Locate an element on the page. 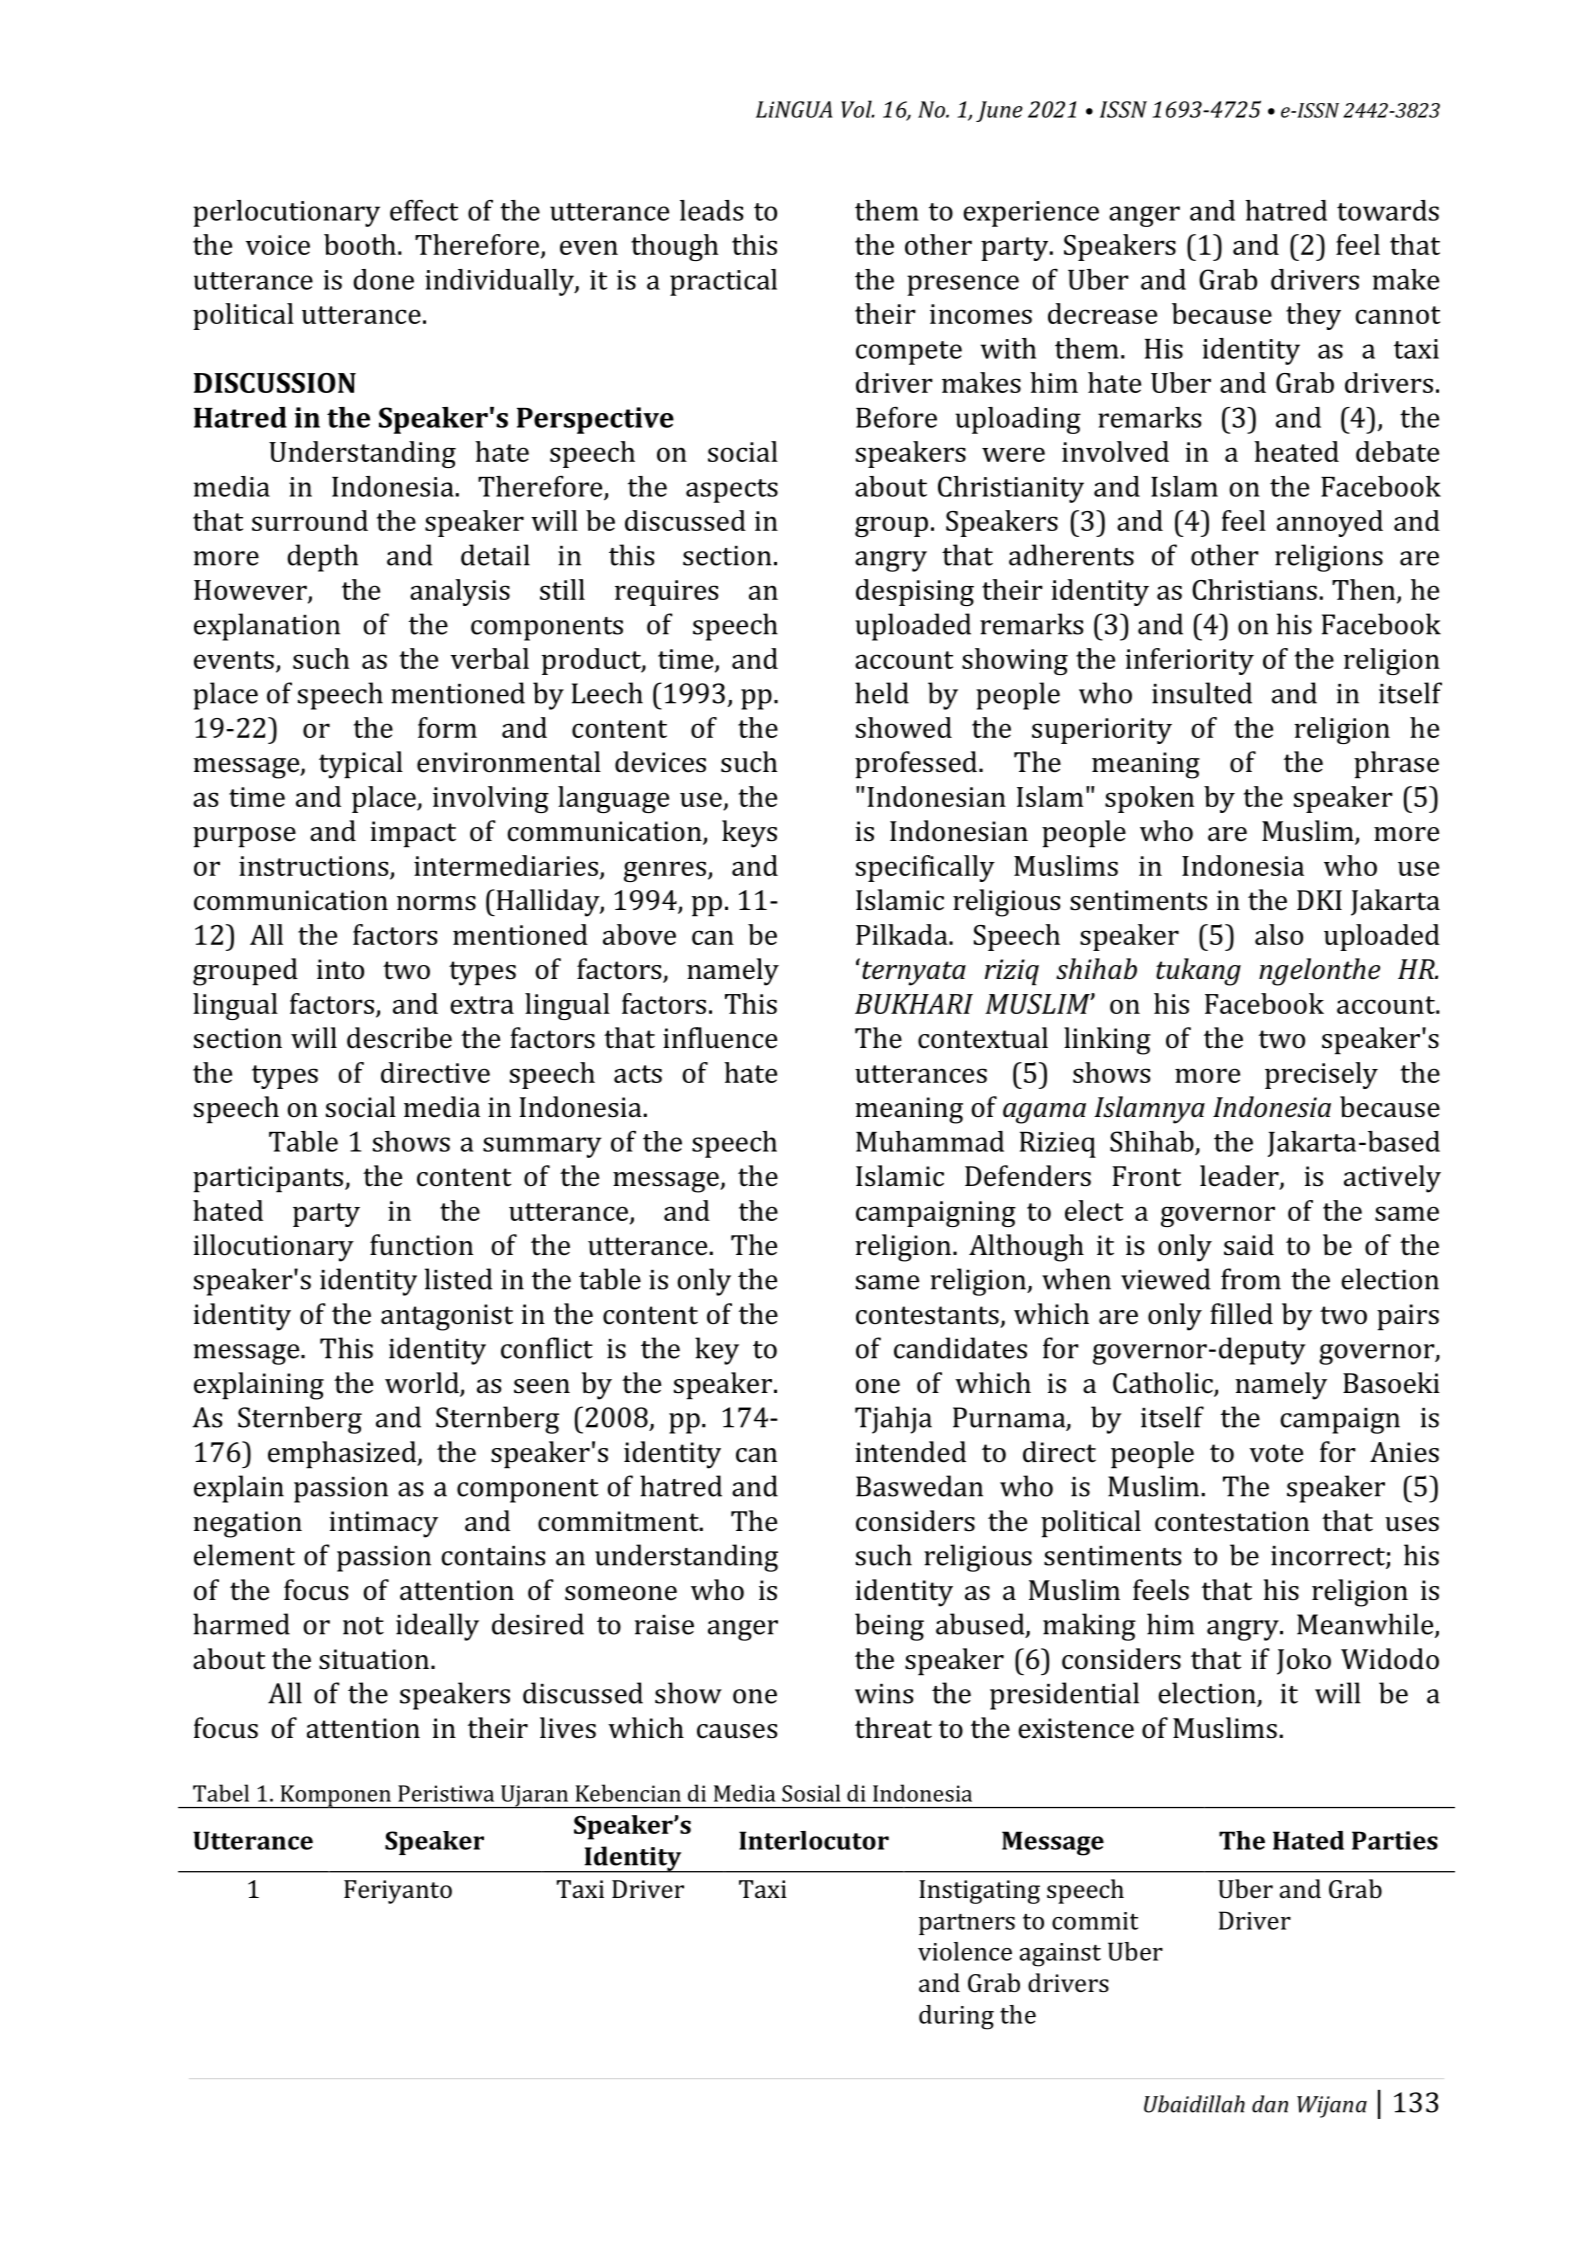  lives is located at coordinates (568, 1728).
